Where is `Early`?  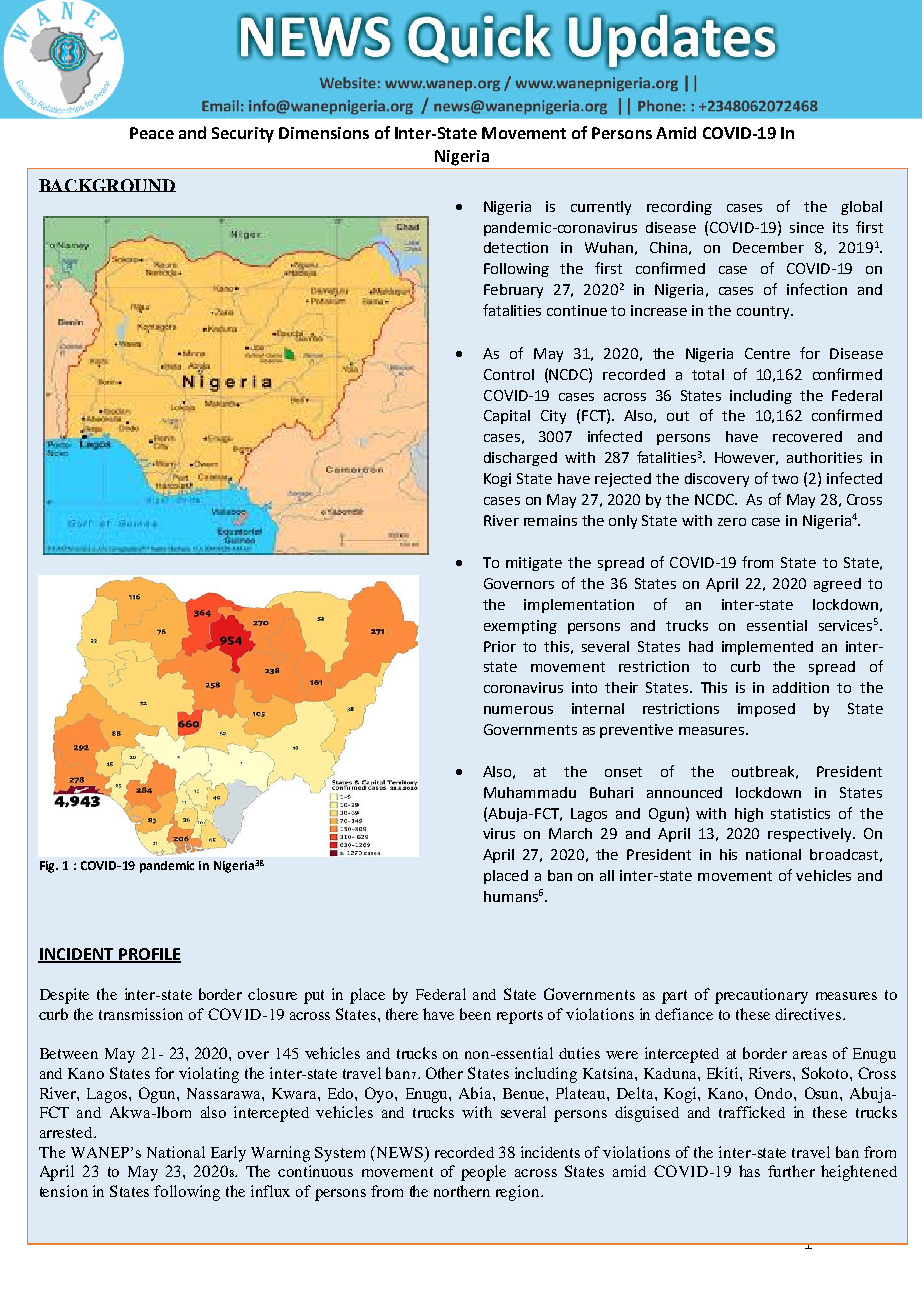 Early is located at coordinates (228, 1154).
